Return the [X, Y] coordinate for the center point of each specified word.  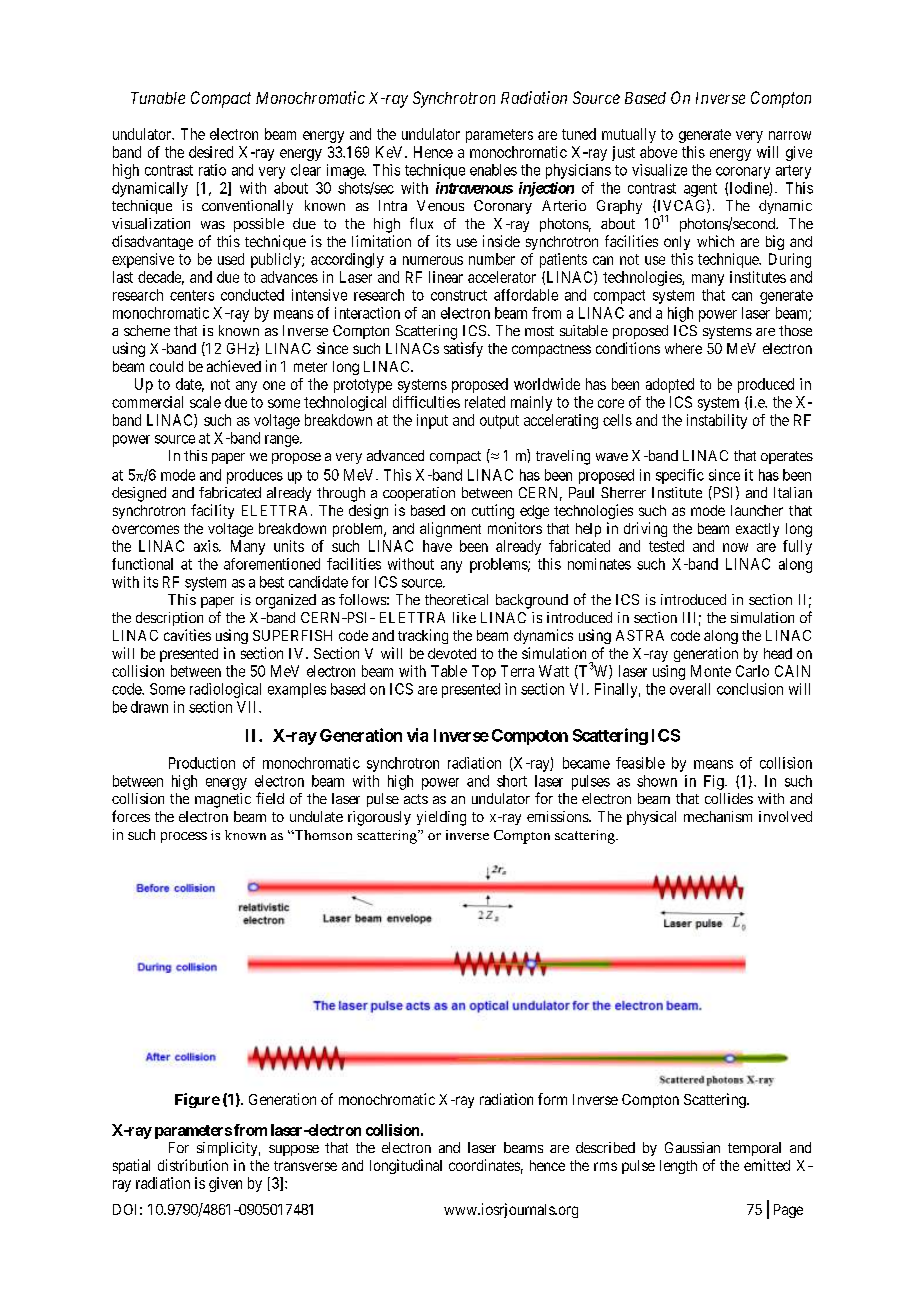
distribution [193, 1165]
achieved [234, 366]
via [417, 735]
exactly [757, 530]
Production [202, 763]
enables [493, 170]
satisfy [463, 349]
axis [207, 546]
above [658, 152]
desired [211, 152]
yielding [441, 818]
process [184, 837]
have [437, 546]
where [683, 348]
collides [729, 798]
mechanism [718, 816]
